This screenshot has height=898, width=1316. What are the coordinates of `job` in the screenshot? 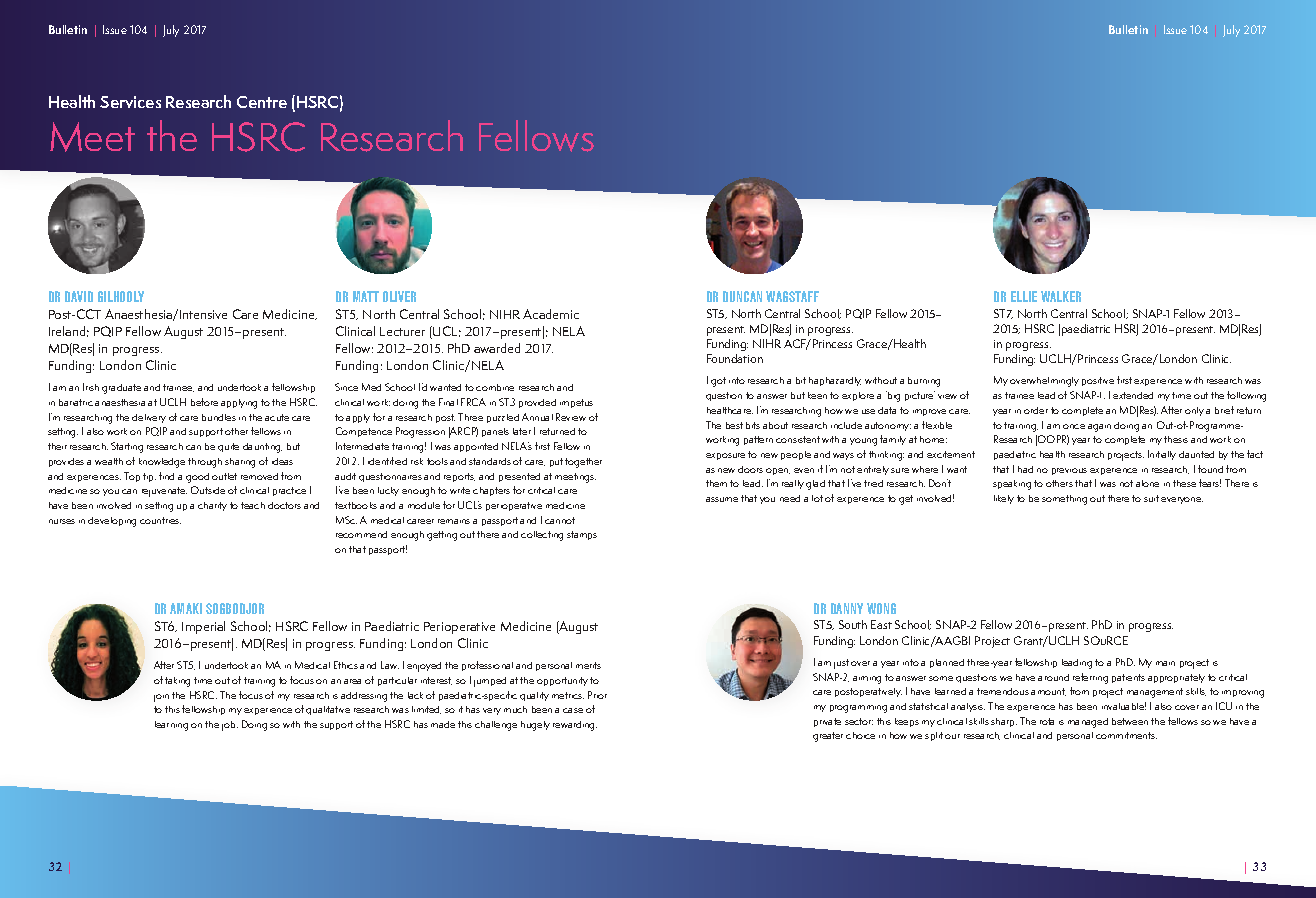 It's located at (230, 726).
